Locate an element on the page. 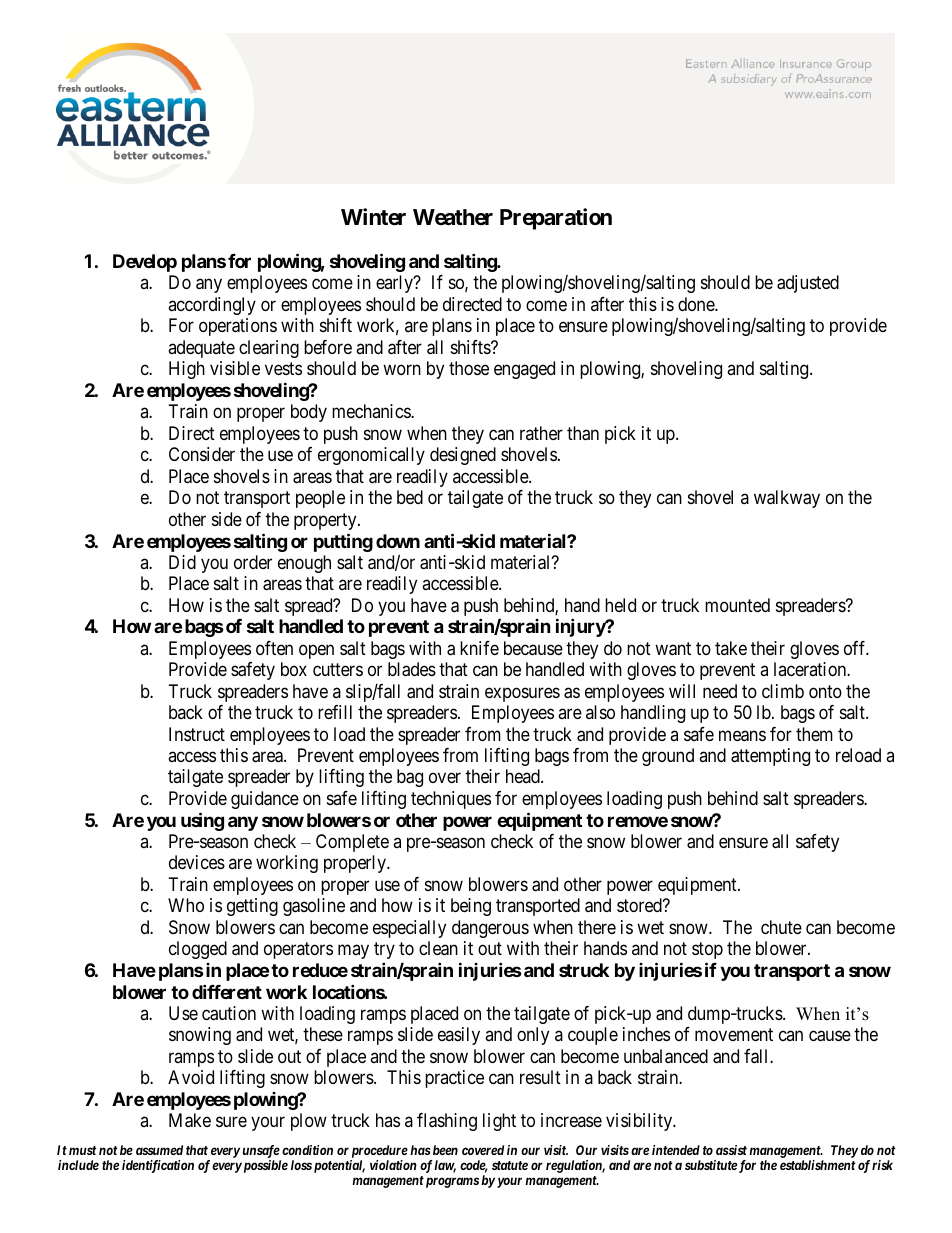 The height and width of the image is (1233, 952). adjusted is located at coordinates (808, 284).
